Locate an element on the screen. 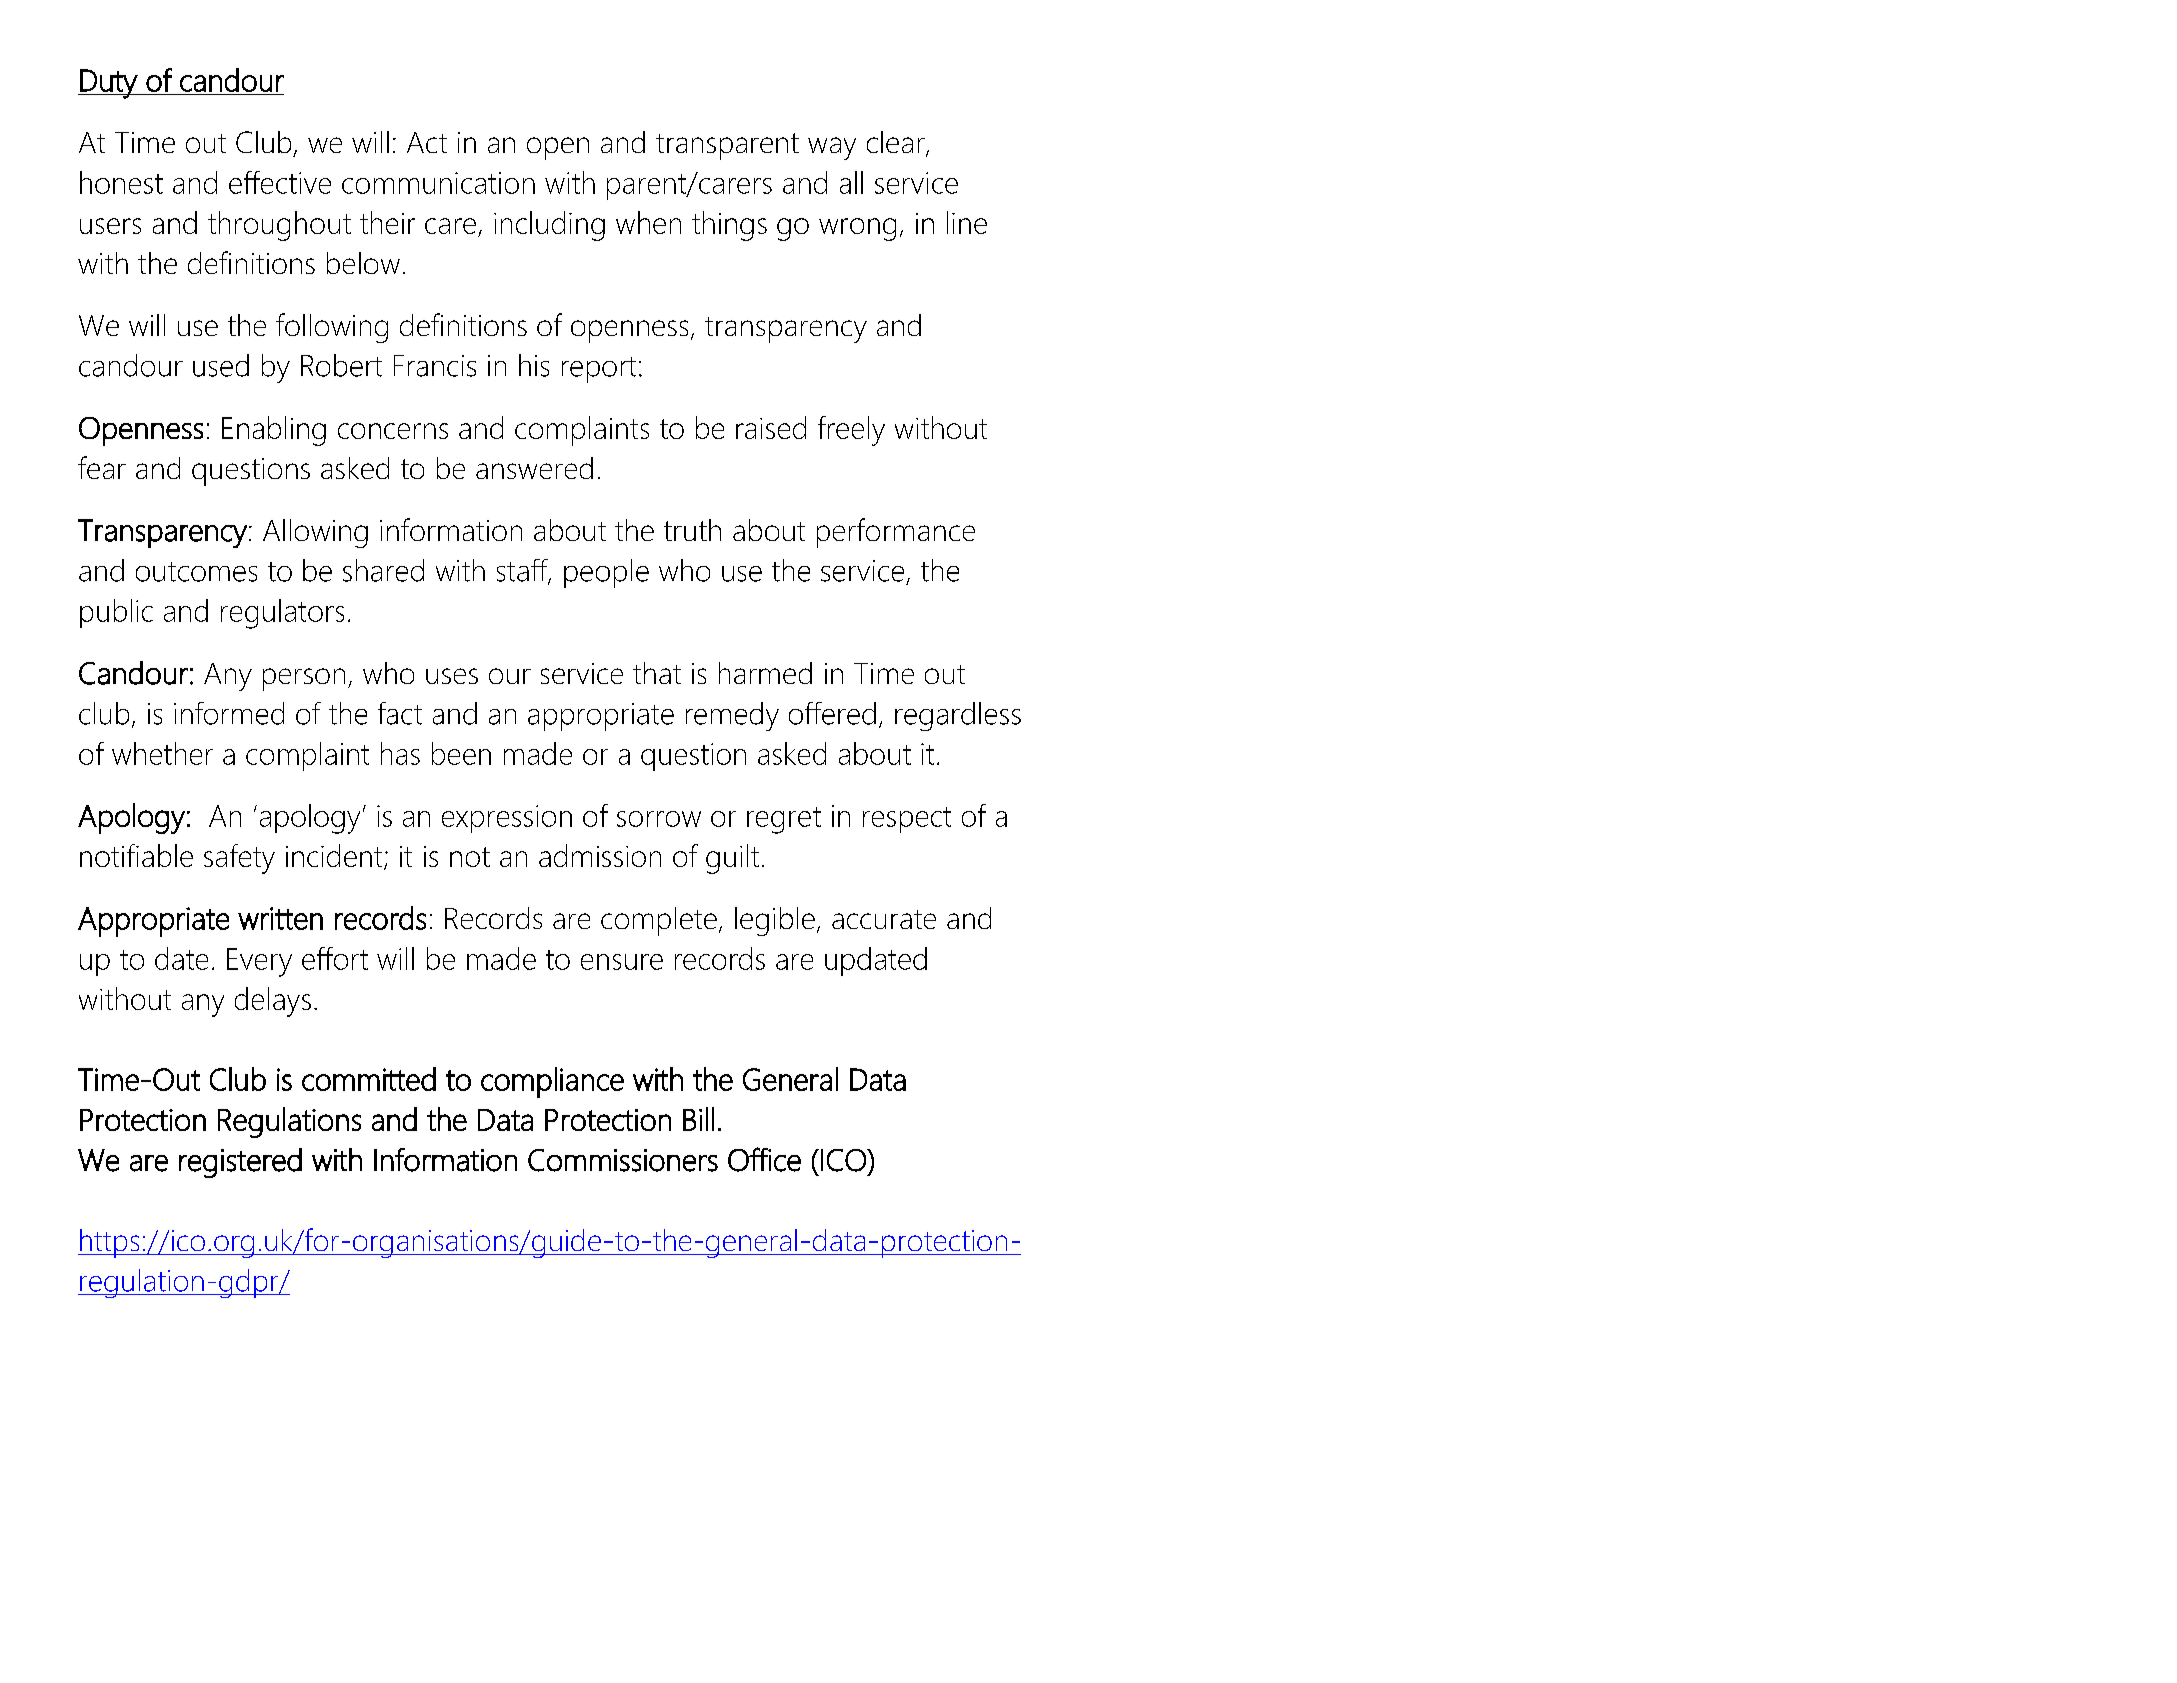 The image size is (2177, 1683). registered is located at coordinates (240, 1163).
